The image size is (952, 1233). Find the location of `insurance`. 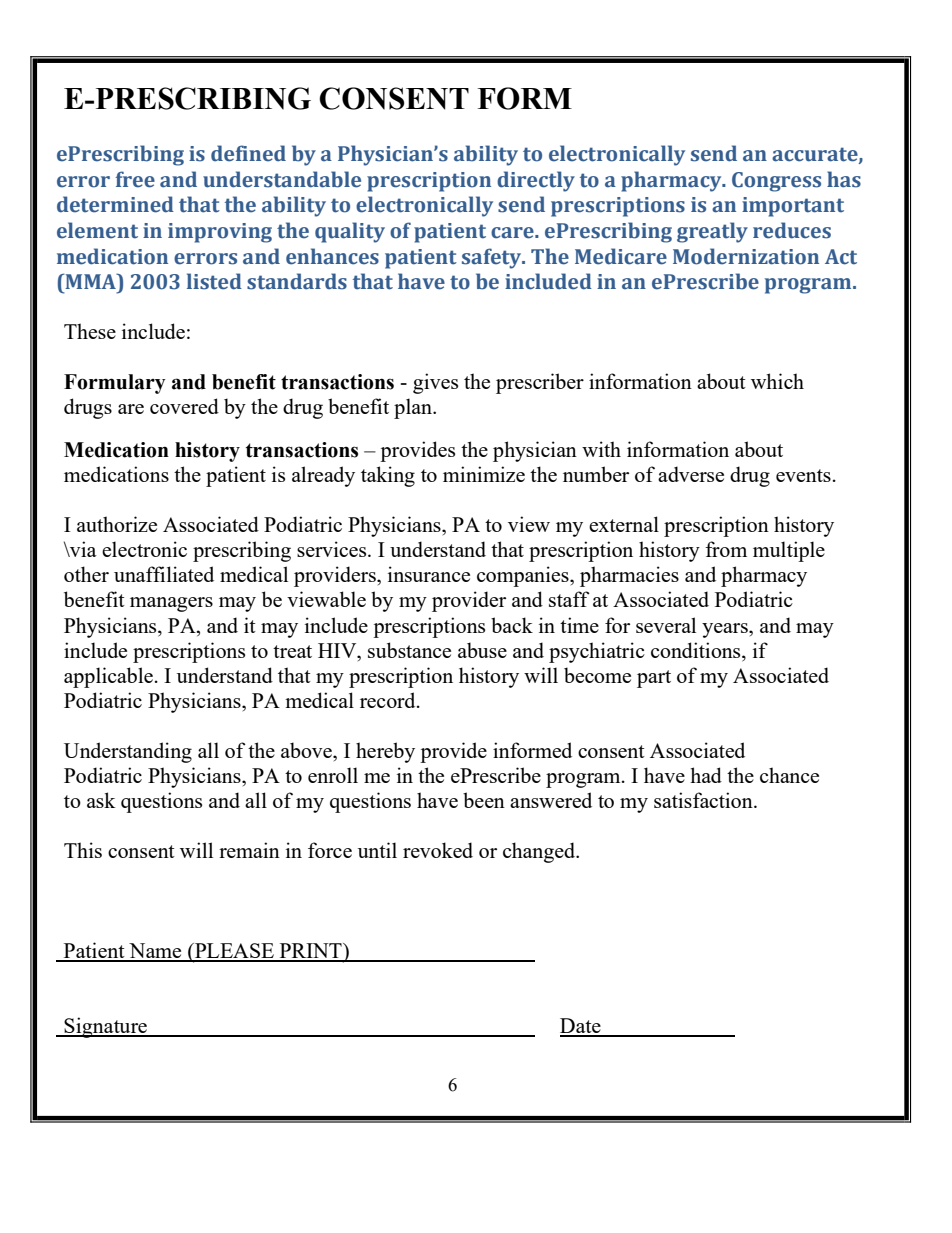

insurance is located at coordinates (429, 574).
